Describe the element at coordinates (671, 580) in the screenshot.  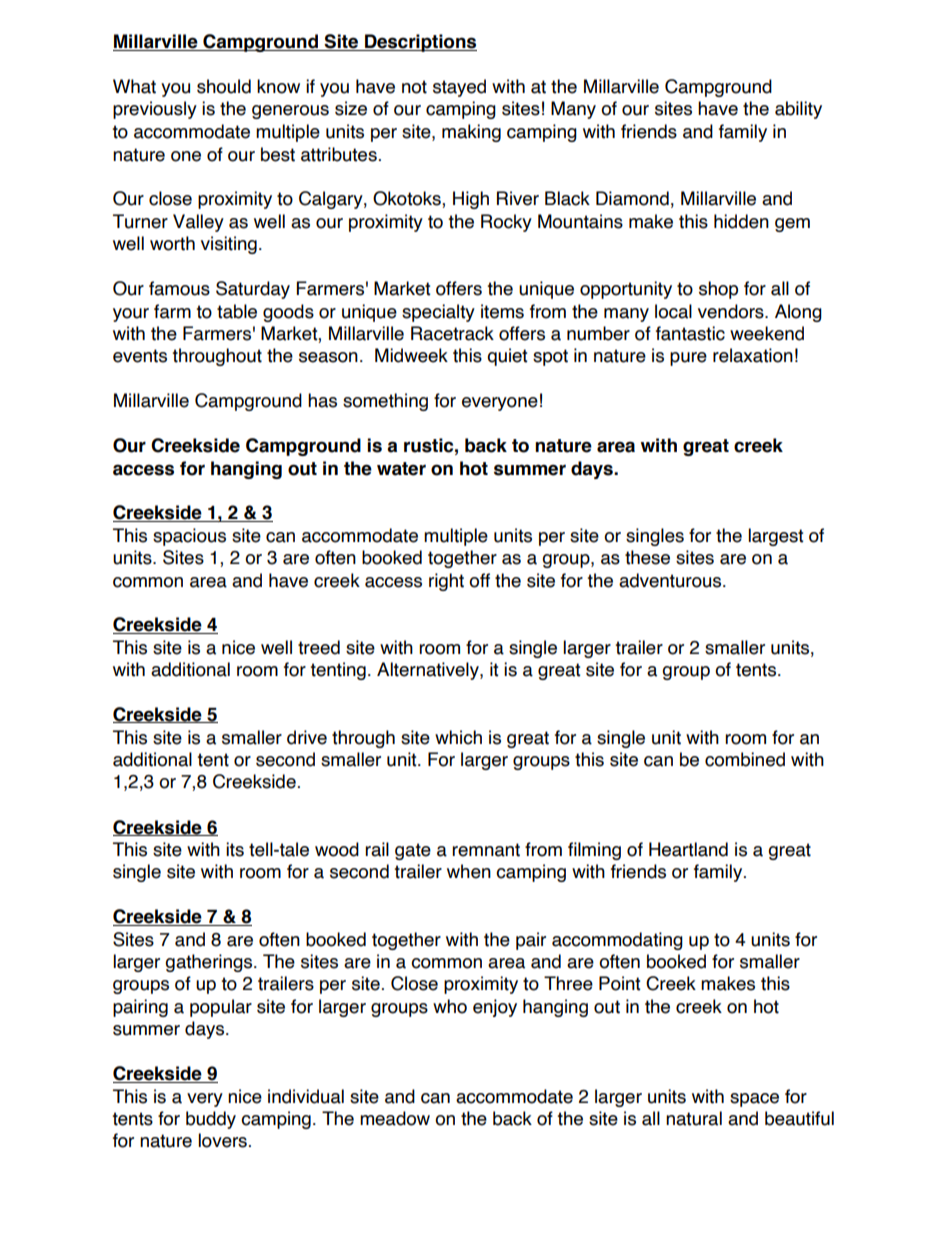
I see `adventurous` at that location.
